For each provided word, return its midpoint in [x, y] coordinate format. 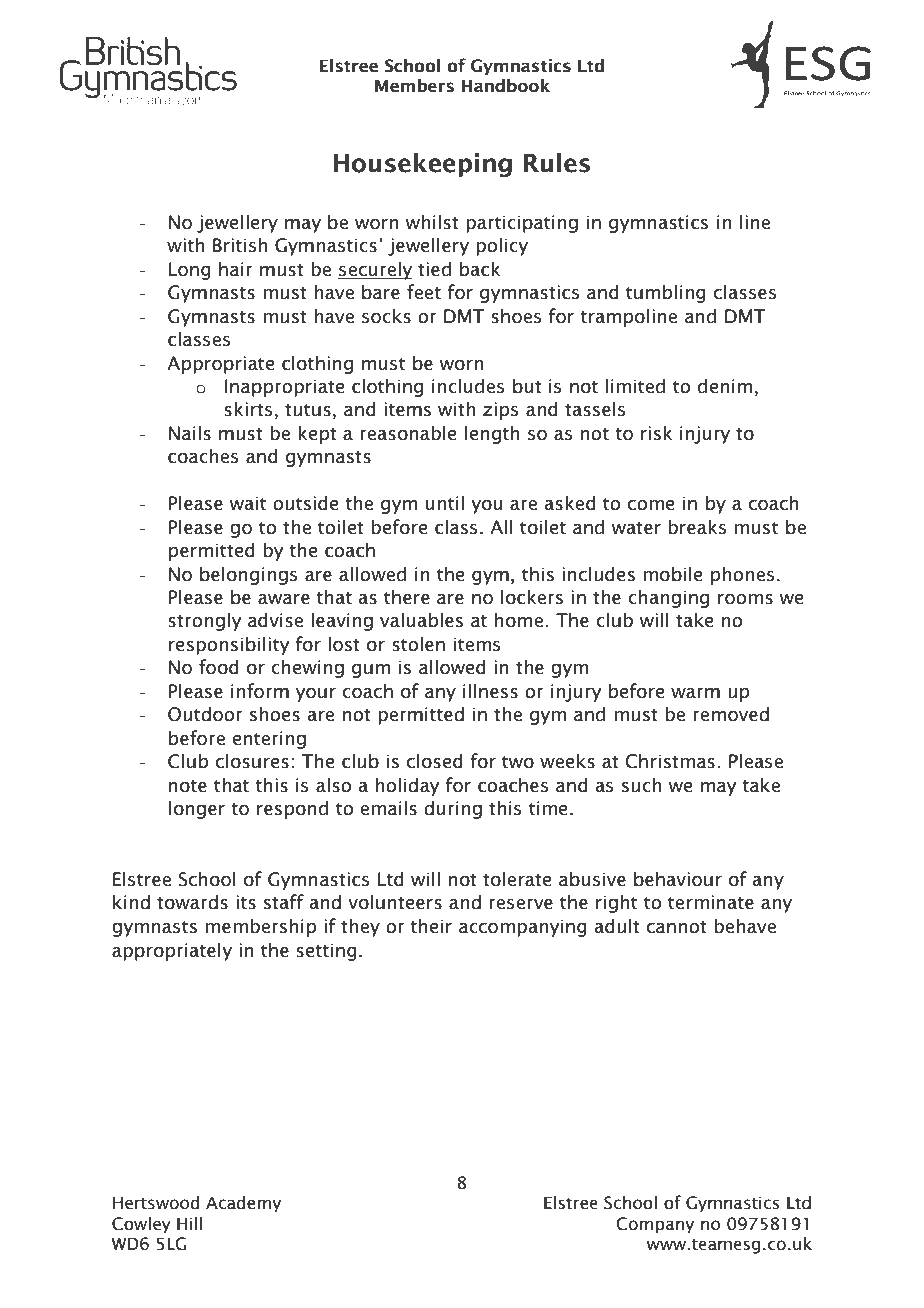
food [219, 667]
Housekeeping [422, 165]
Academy [243, 1204]
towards [192, 902]
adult [617, 926]
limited [635, 386]
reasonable [408, 433]
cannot [677, 927]
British [240, 245]
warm [695, 693]
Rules [557, 163]
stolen [418, 644]
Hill [189, 1223]
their [431, 926]
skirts [248, 409]
